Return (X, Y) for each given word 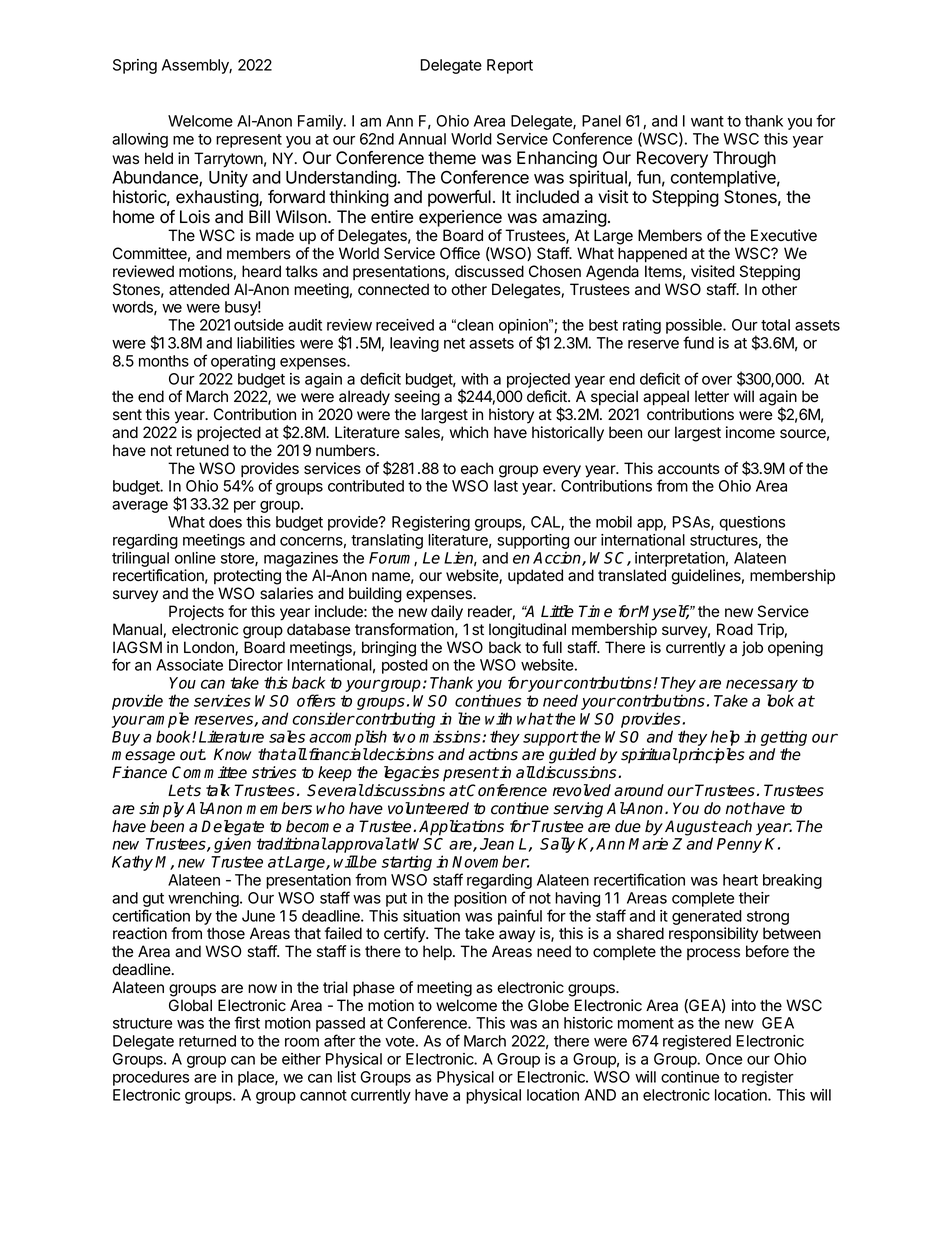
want (707, 121)
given (232, 845)
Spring (135, 66)
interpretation (680, 559)
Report (510, 66)
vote (399, 1041)
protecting (247, 577)
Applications (461, 828)
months (164, 361)
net (454, 343)
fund (698, 342)
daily (447, 613)
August (691, 829)
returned (207, 1041)
